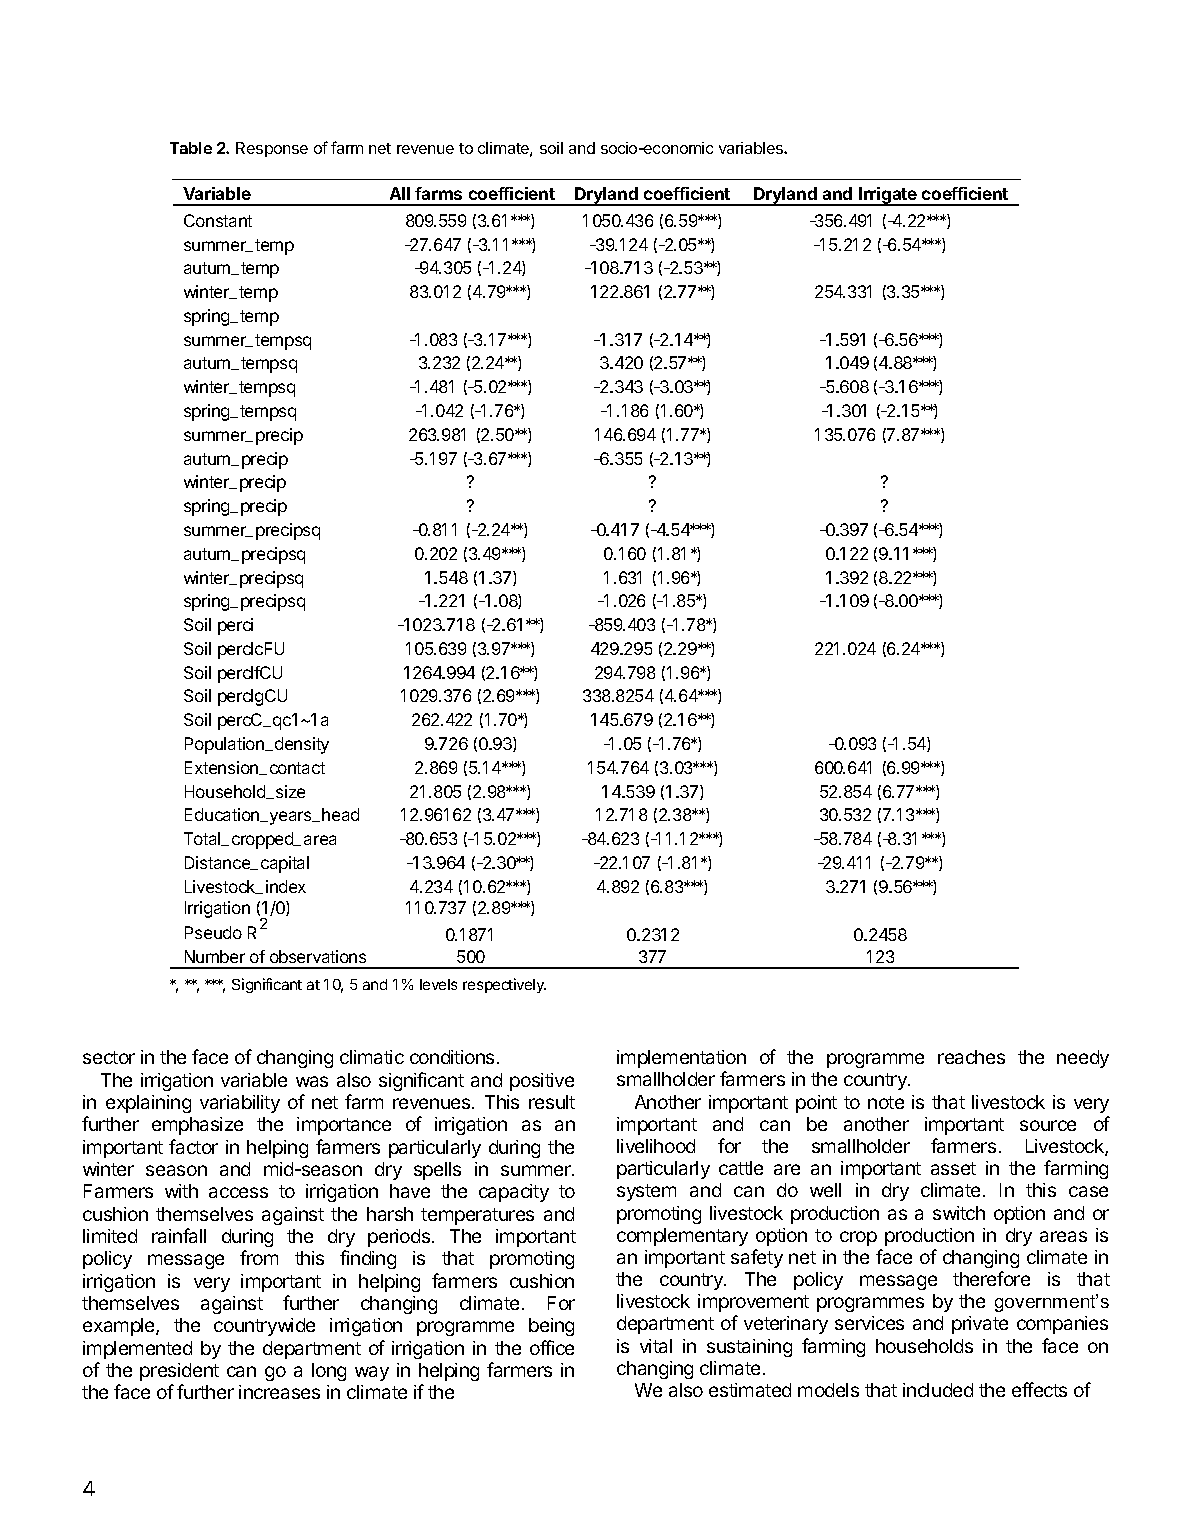  What do you see at coordinates (213, 932) in the screenshot?
I see `Pseudo` at bounding box center [213, 932].
